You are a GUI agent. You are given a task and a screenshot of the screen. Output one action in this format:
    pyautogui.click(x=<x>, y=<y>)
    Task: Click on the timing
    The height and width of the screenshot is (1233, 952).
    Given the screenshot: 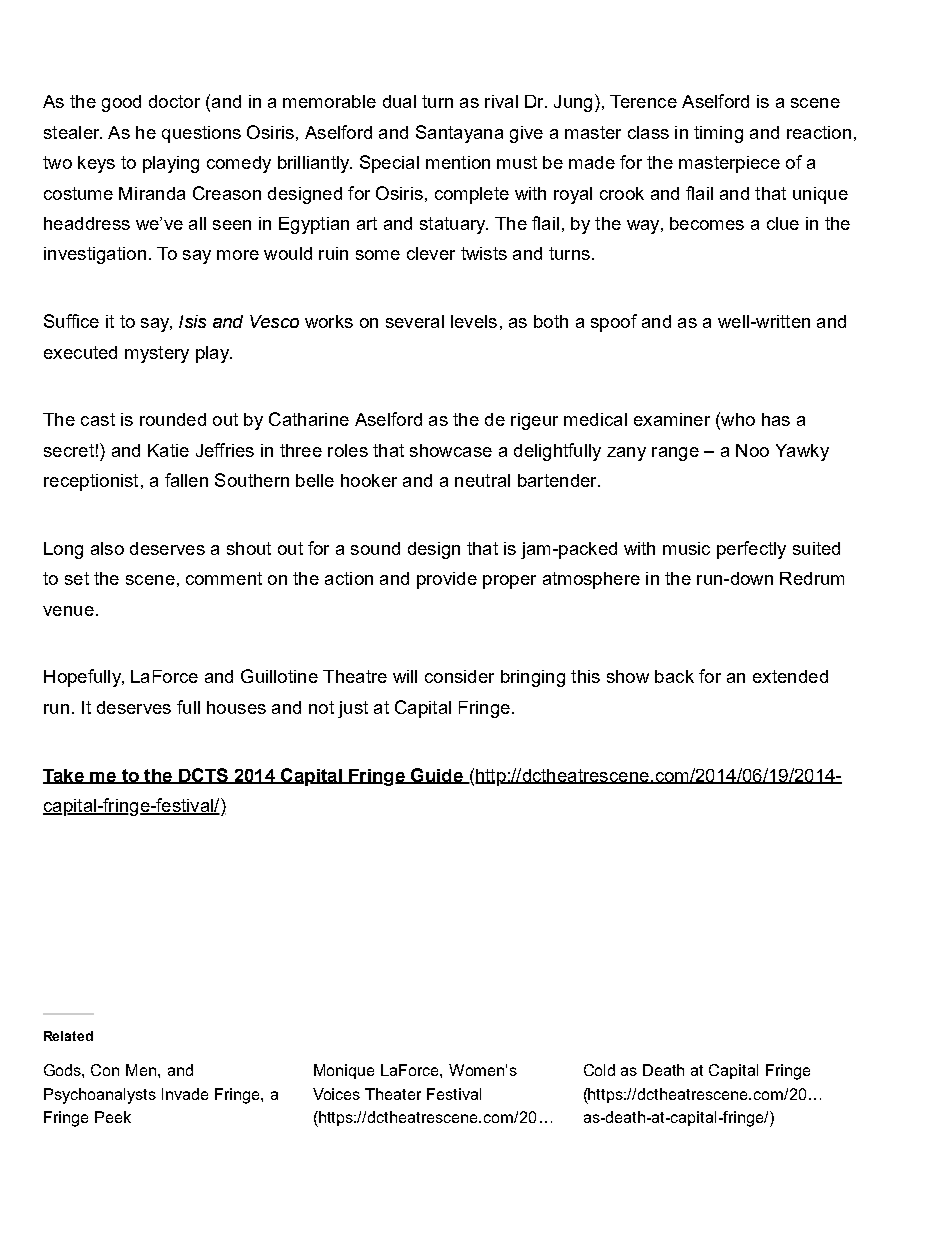 What is the action you would take?
    pyautogui.click(x=718, y=134)
